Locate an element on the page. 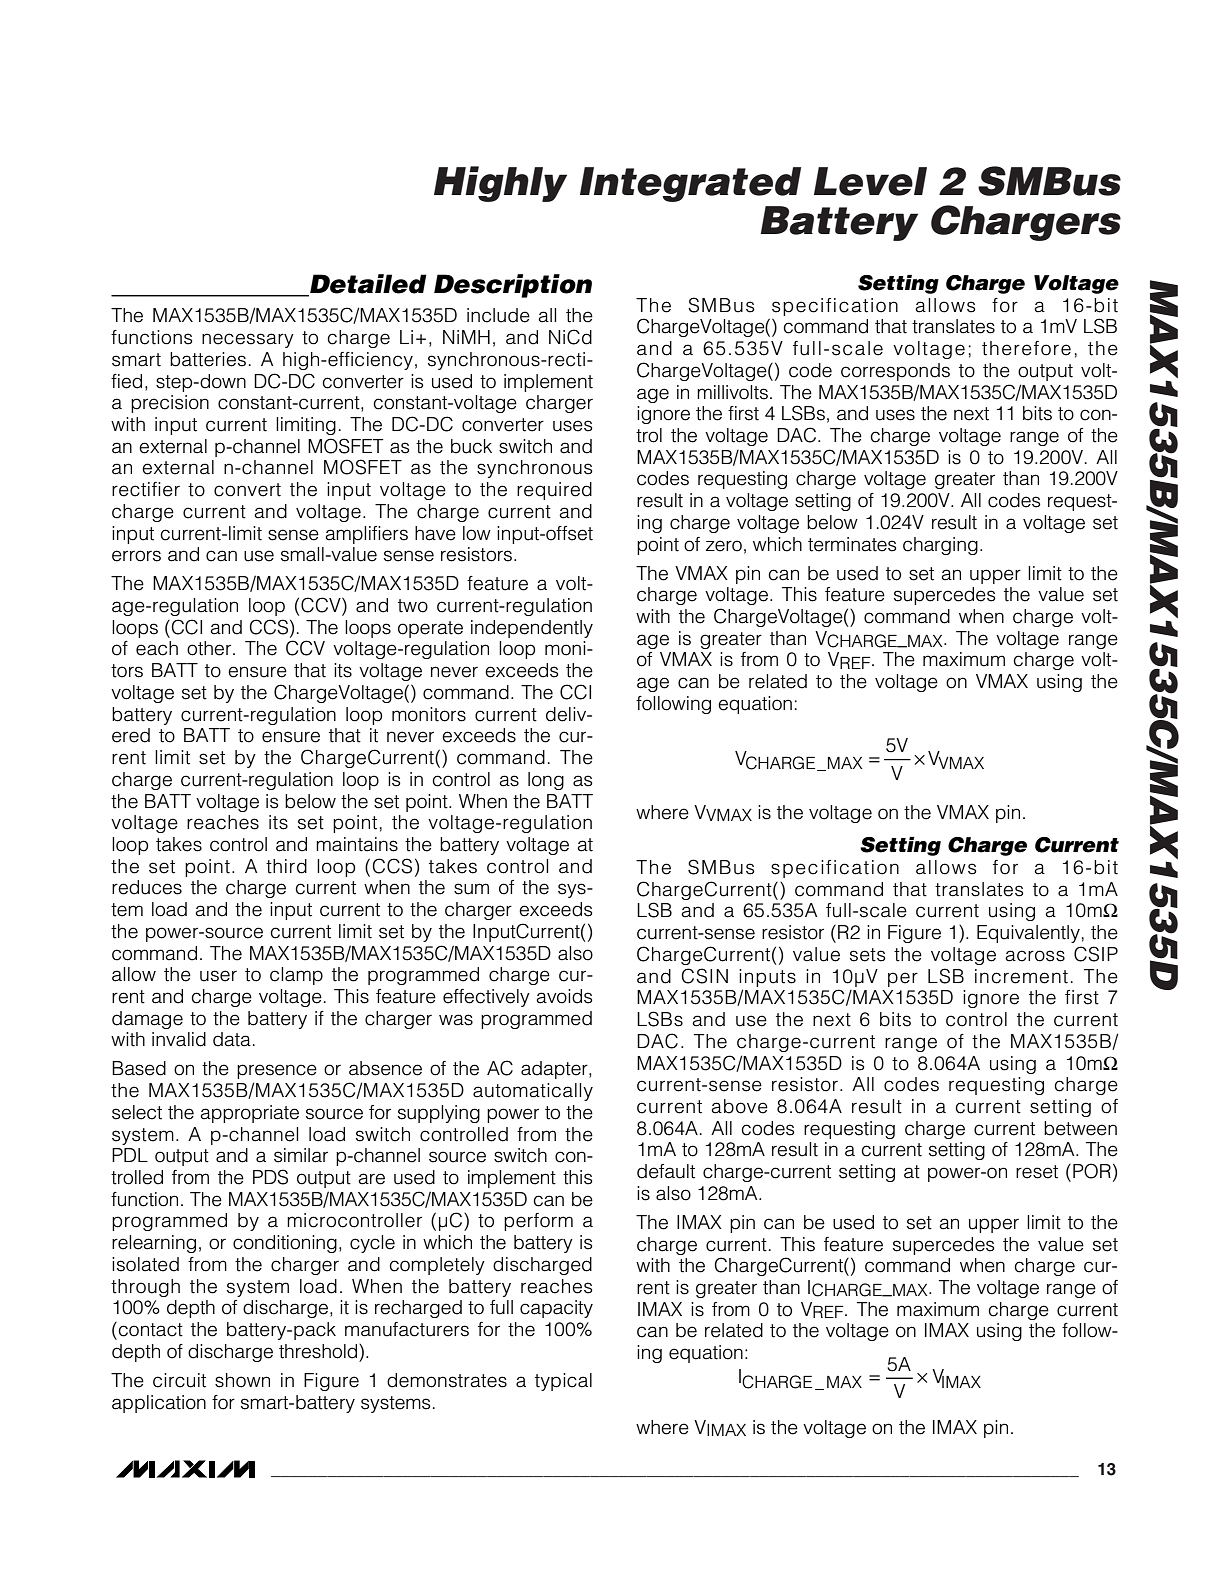  Integrated is located at coordinates (690, 184).
